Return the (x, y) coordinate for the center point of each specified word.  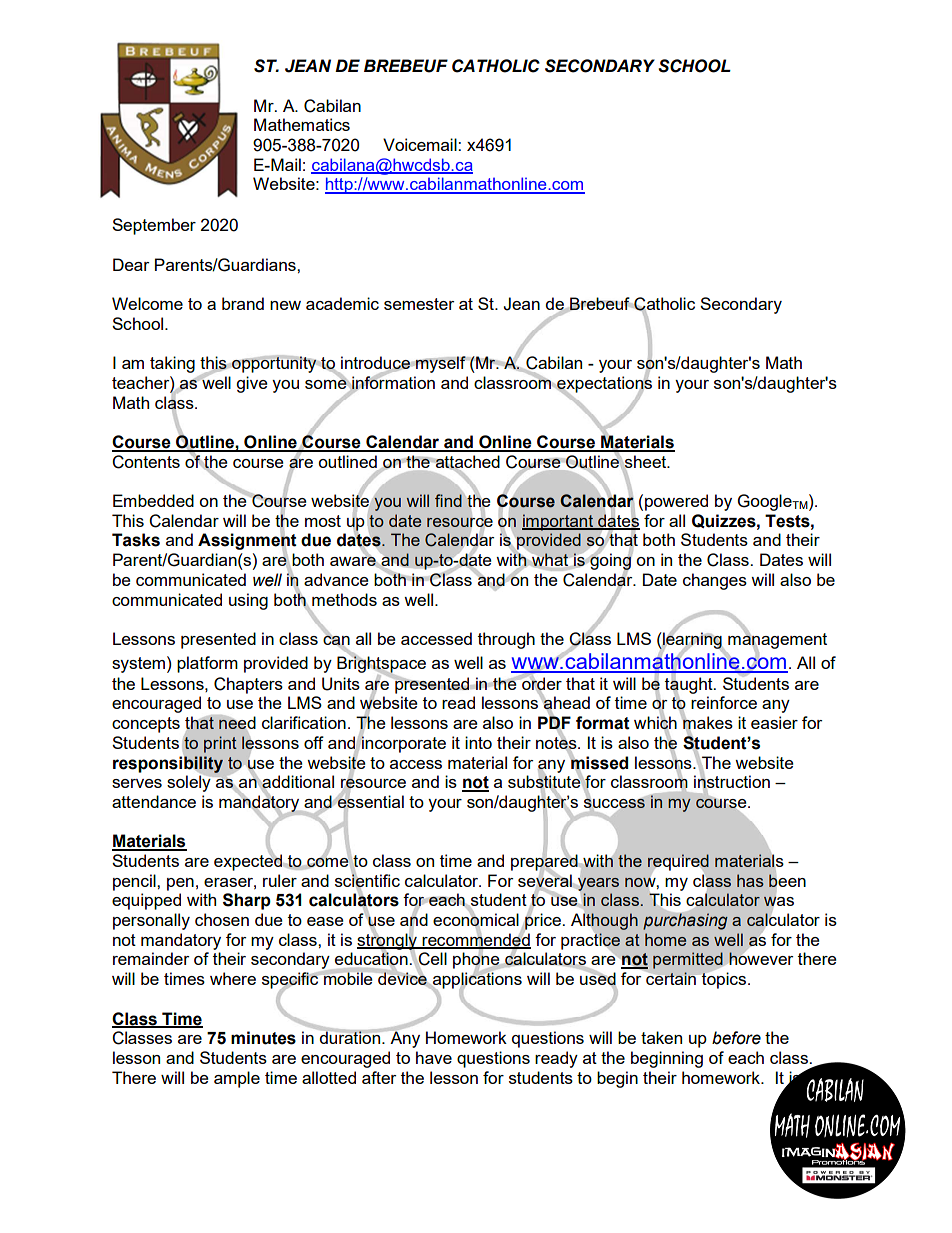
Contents (146, 462)
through (506, 640)
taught (690, 685)
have (434, 1057)
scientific (367, 880)
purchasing (685, 920)
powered (676, 502)
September (154, 226)
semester (419, 304)
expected (249, 861)
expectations (603, 384)
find (448, 500)
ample (237, 1079)
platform (207, 664)
